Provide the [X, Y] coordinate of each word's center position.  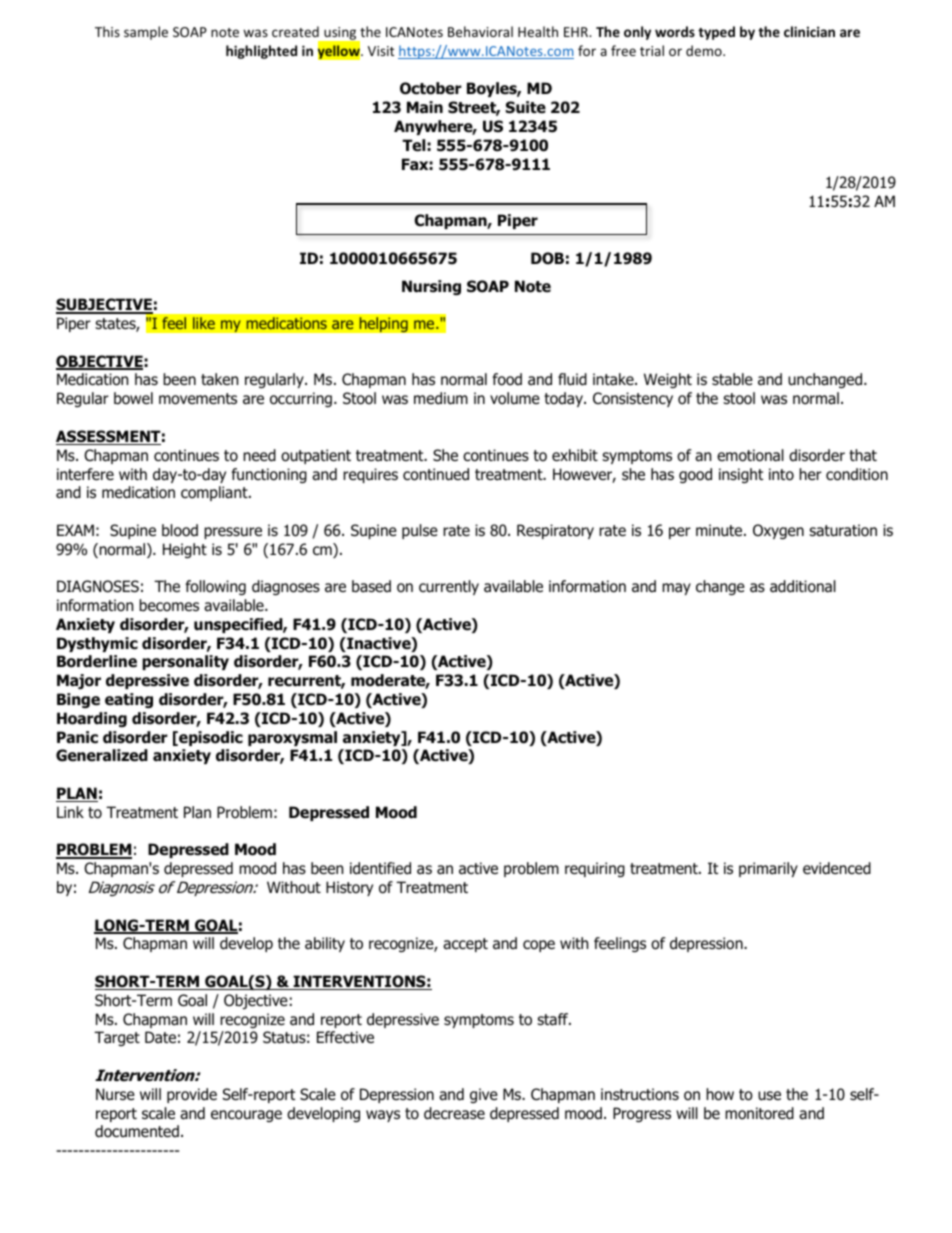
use [769, 1096]
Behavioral [480, 31]
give [484, 1095]
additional [803, 586]
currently [449, 587]
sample [146, 33]
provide [192, 1095]
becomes [169, 605]
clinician [809, 31]
